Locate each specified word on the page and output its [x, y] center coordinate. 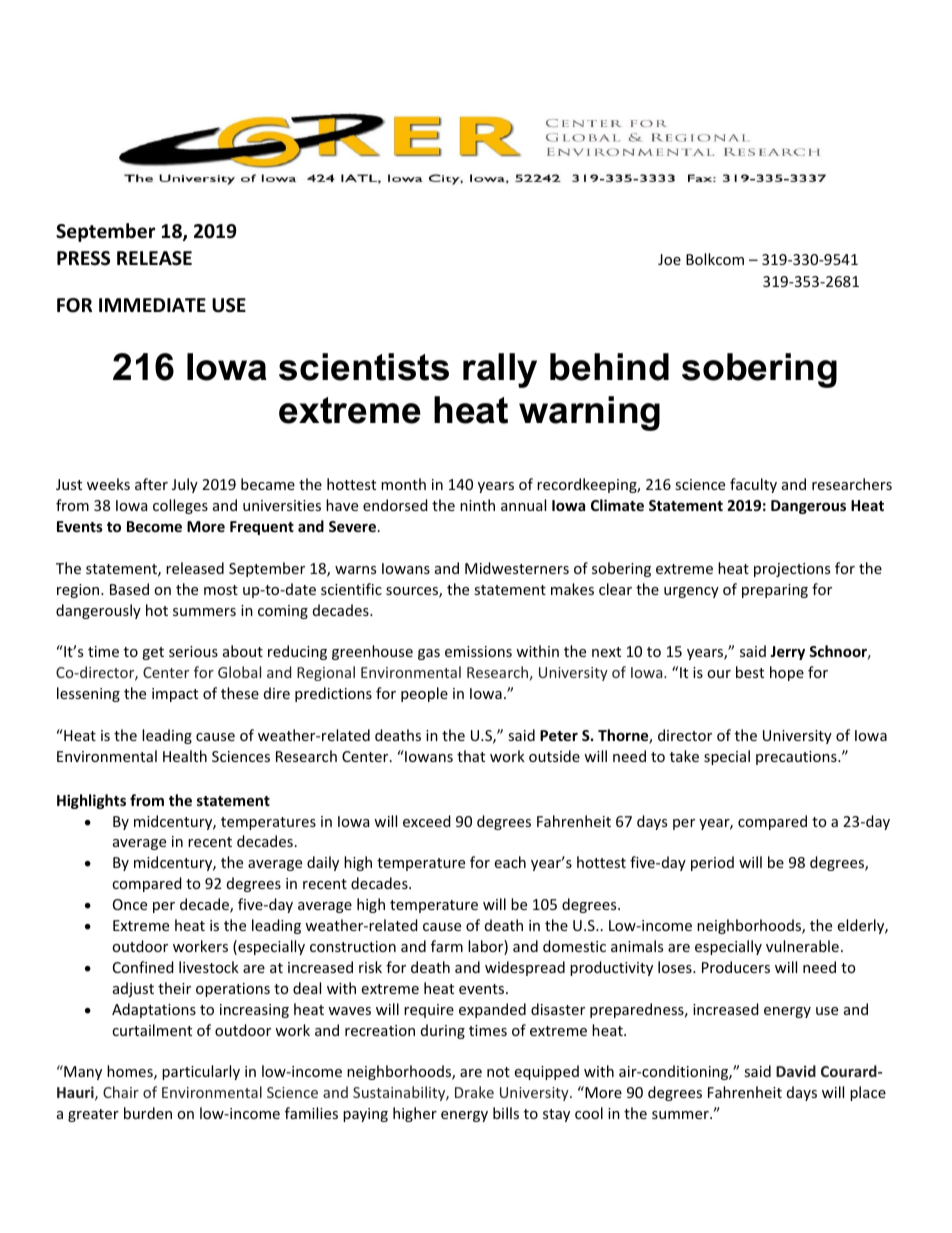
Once [130, 904]
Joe [669, 259]
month [403, 484]
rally [500, 370]
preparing [775, 591]
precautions [797, 758]
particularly [201, 1072]
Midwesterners [517, 568]
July [185, 485]
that [471, 756]
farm [447, 946]
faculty [753, 485]
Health [185, 756]
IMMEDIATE [152, 305]
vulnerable [802, 946]
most [221, 590]
